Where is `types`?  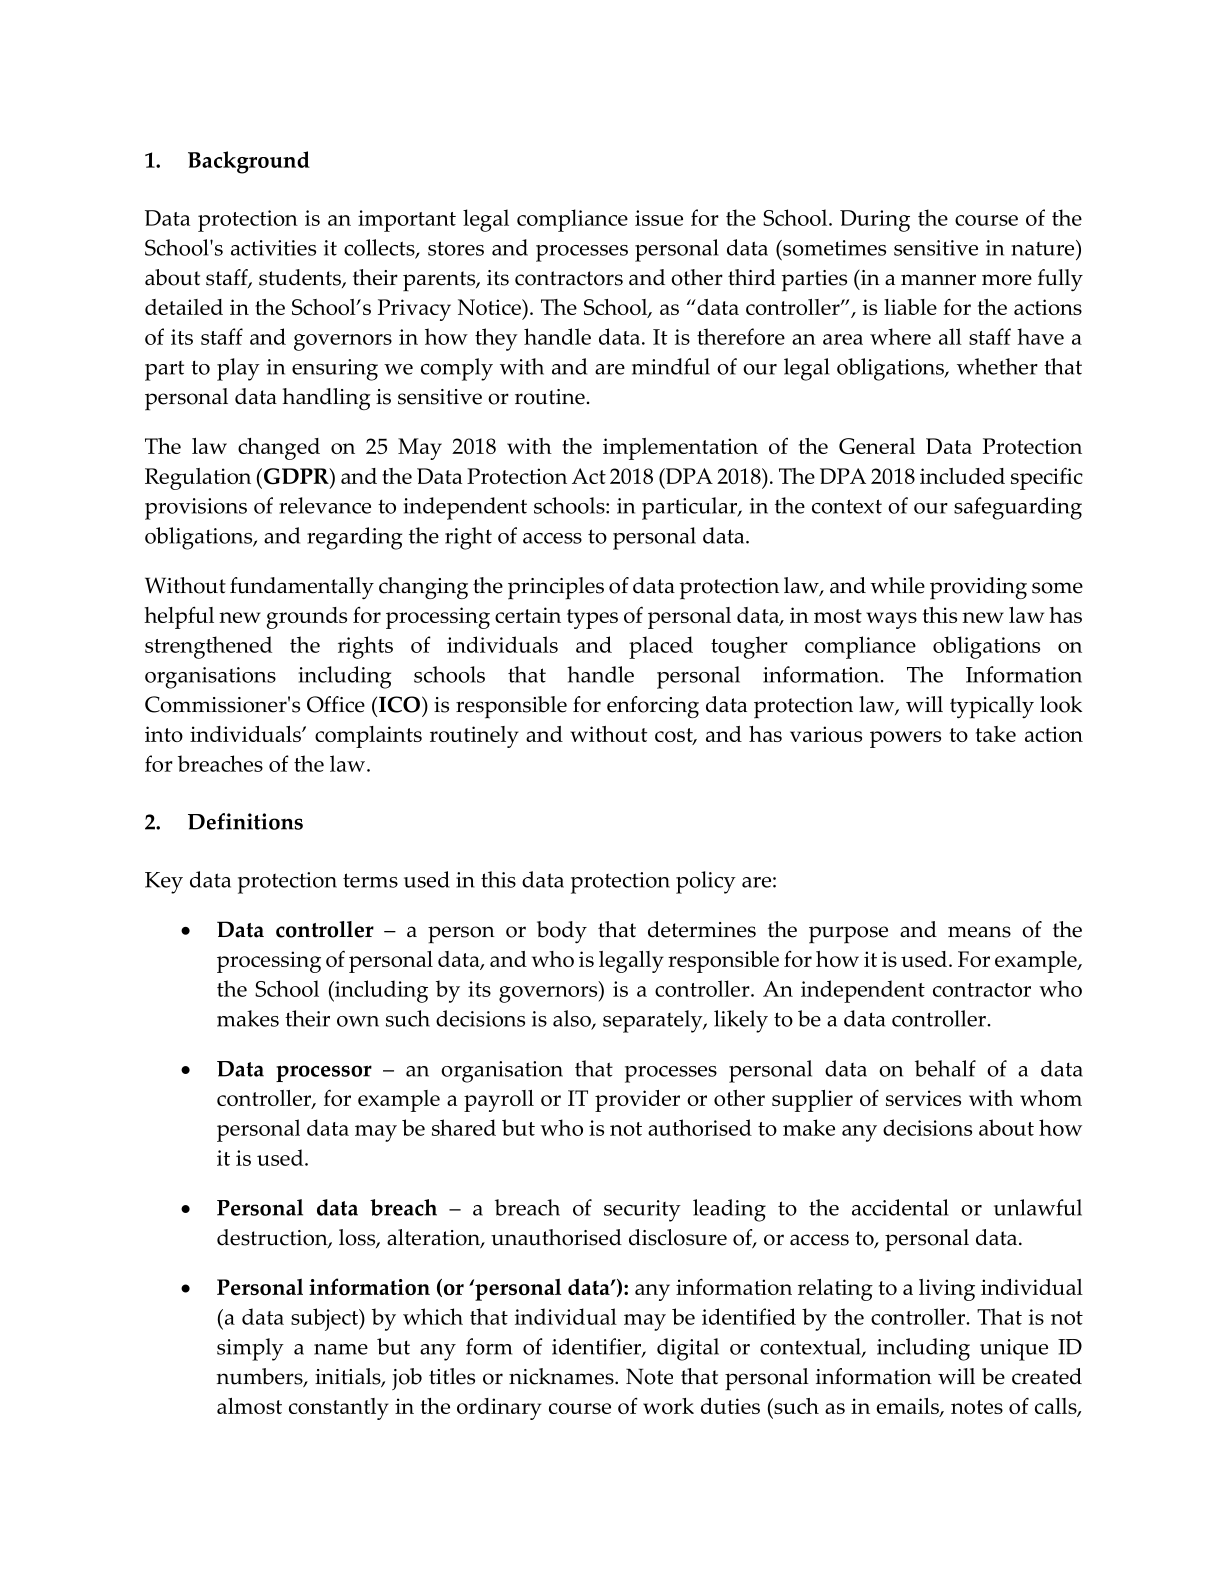 types is located at coordinates (592, 619).
